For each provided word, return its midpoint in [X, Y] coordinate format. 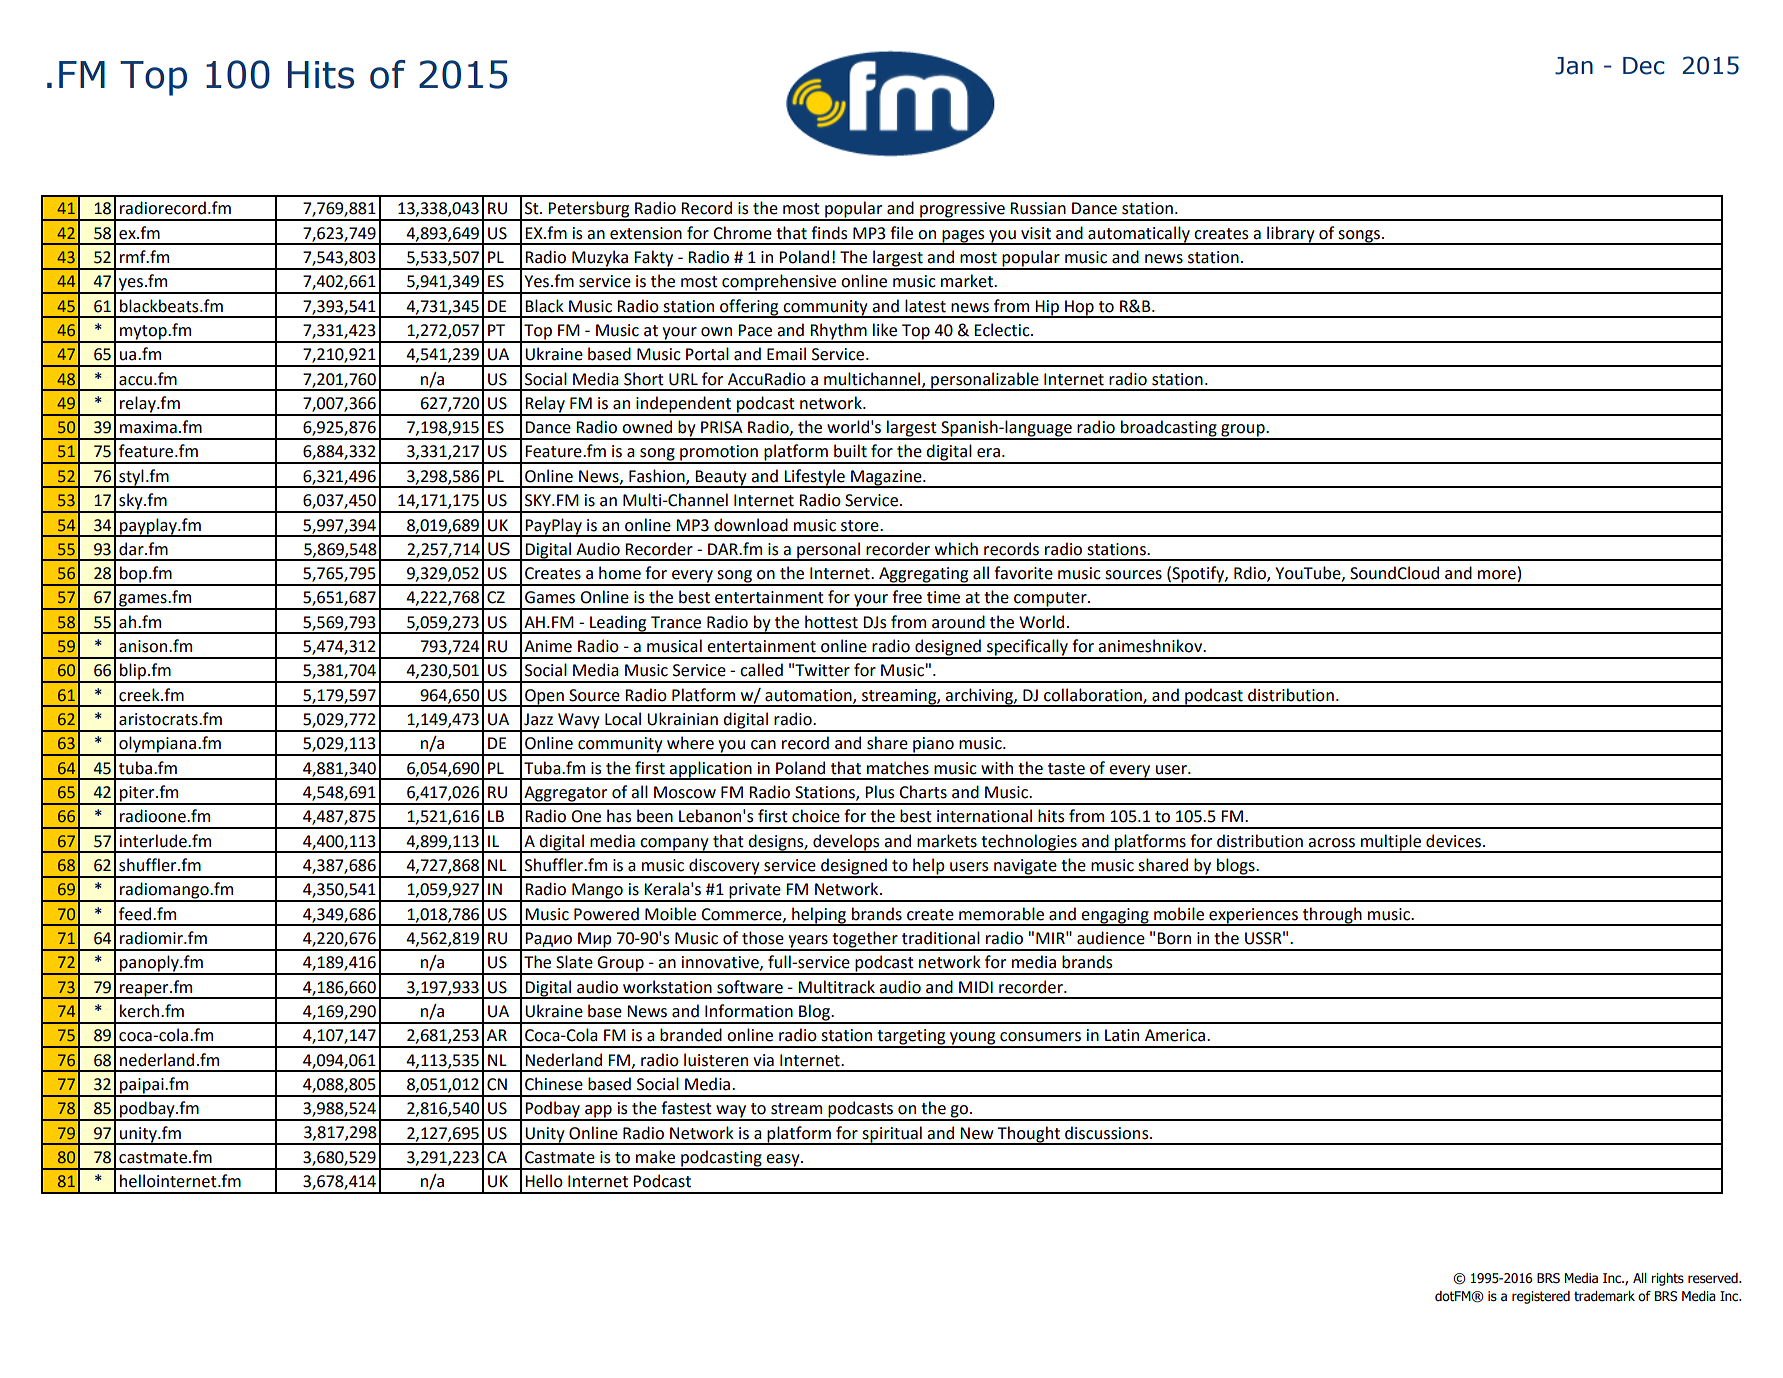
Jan [1574, 66]
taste [1066, 769]
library [1291, 235]
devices [1453, 841]
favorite [1023, 573]
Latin [1122, 1035]
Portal [707, 354]
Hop [1079, 308]
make [655, 1157]
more [1498, 576]
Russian [1038, 208]
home [620, 573]
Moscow [685, 792]
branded [691, 1035]
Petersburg [589, 210]
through [1332, 916]
